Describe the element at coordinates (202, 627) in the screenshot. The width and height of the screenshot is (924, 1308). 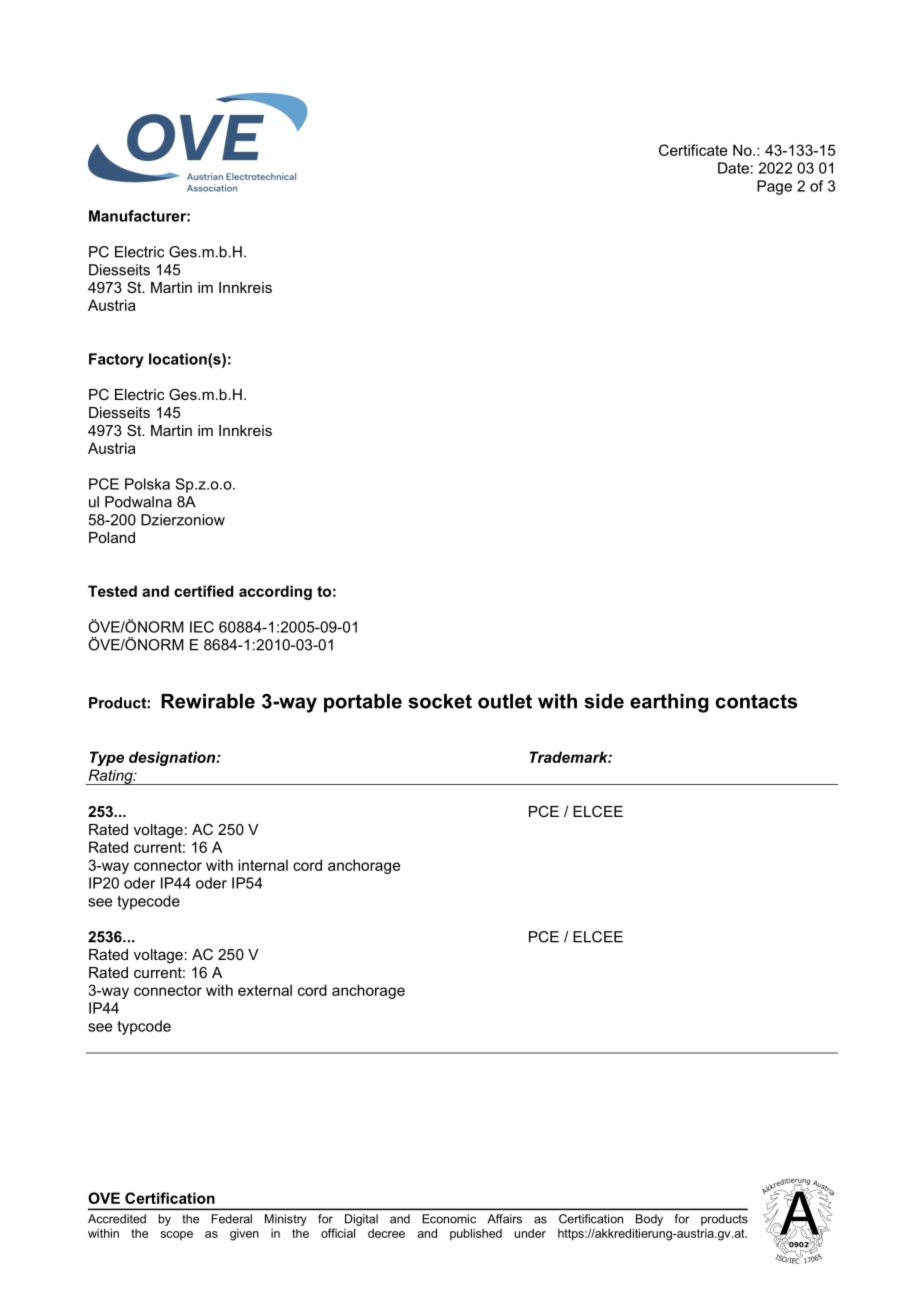
I see `IEC` at that location.
